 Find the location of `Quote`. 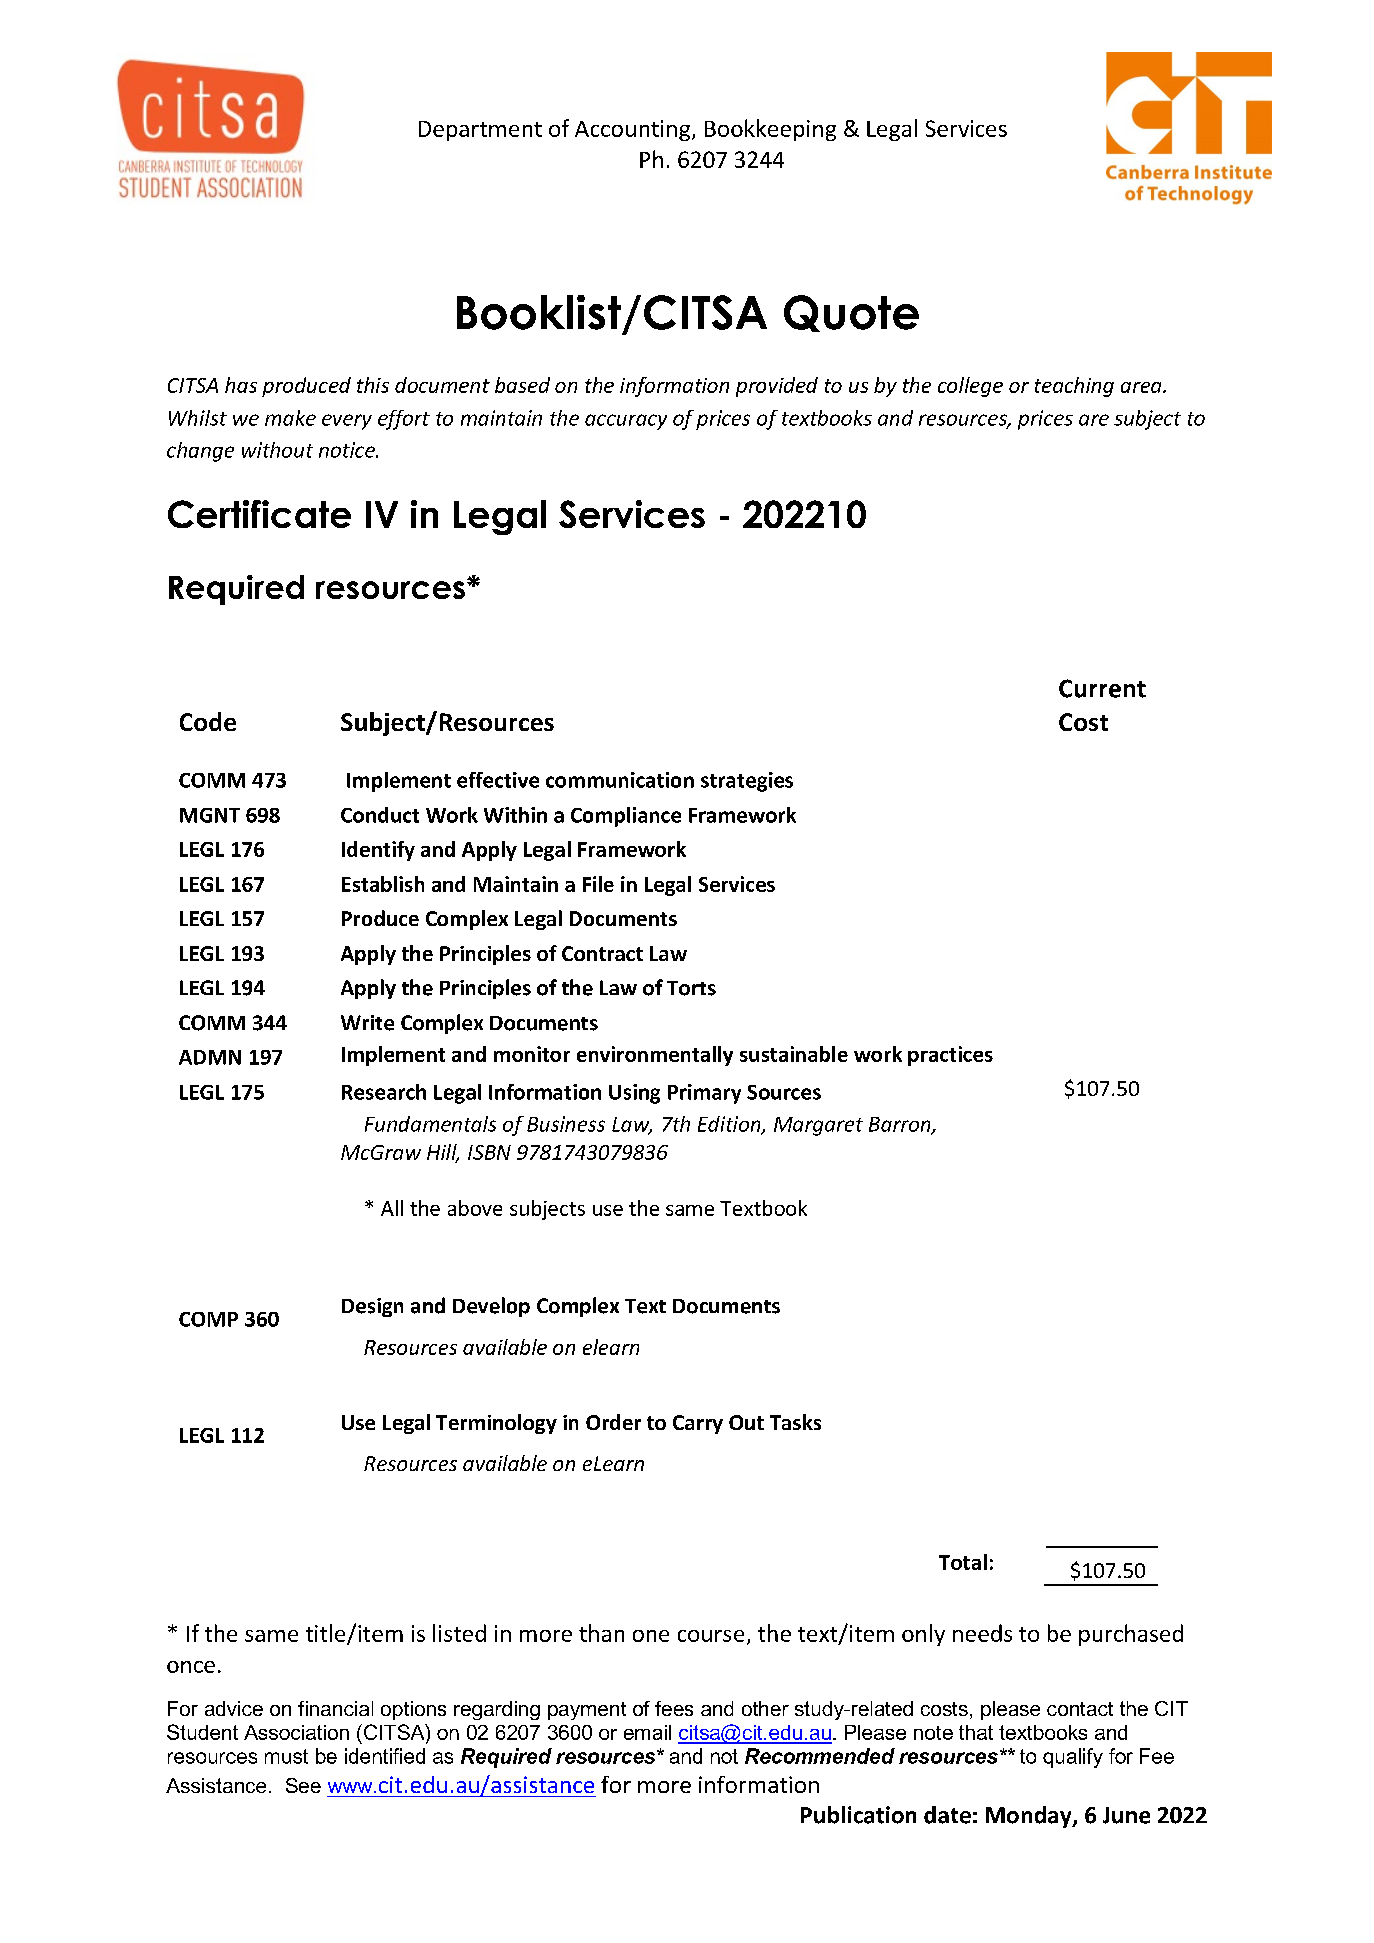

Quote is located at coordinates (851, 313).
